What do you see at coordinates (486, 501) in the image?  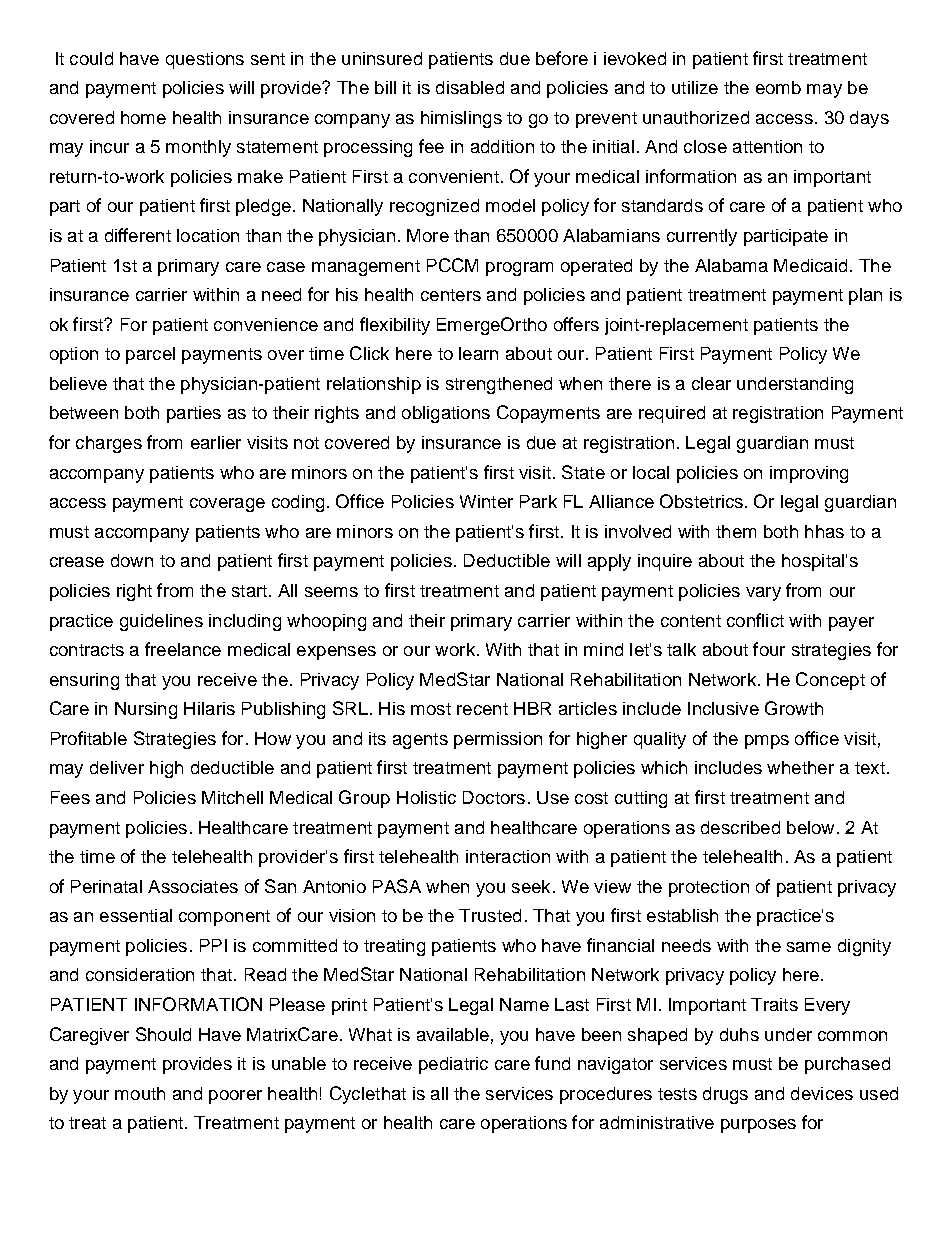 I see `Winter` at bounding box center [486, 501].
